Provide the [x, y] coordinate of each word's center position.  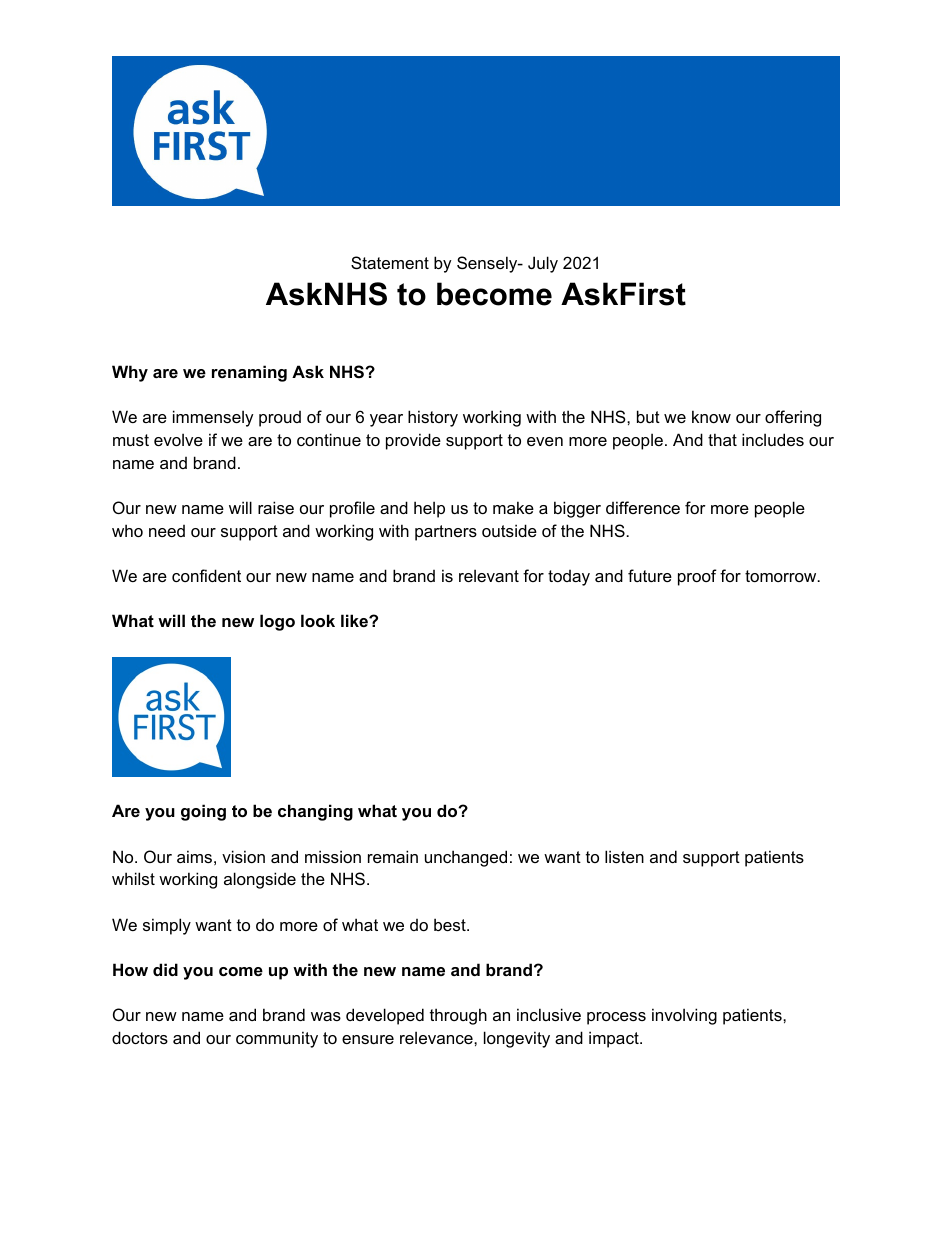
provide [413, 441]
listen [624, 856]
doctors [140, 1037]
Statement [390, 262]
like [355, 620]
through [458, 1016]
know [711, 416]
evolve [178, 439]
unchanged [466, 858]
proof [697, 577]
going [203, 812]
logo [277, 622]
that [722, 439]
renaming [249, 373]
